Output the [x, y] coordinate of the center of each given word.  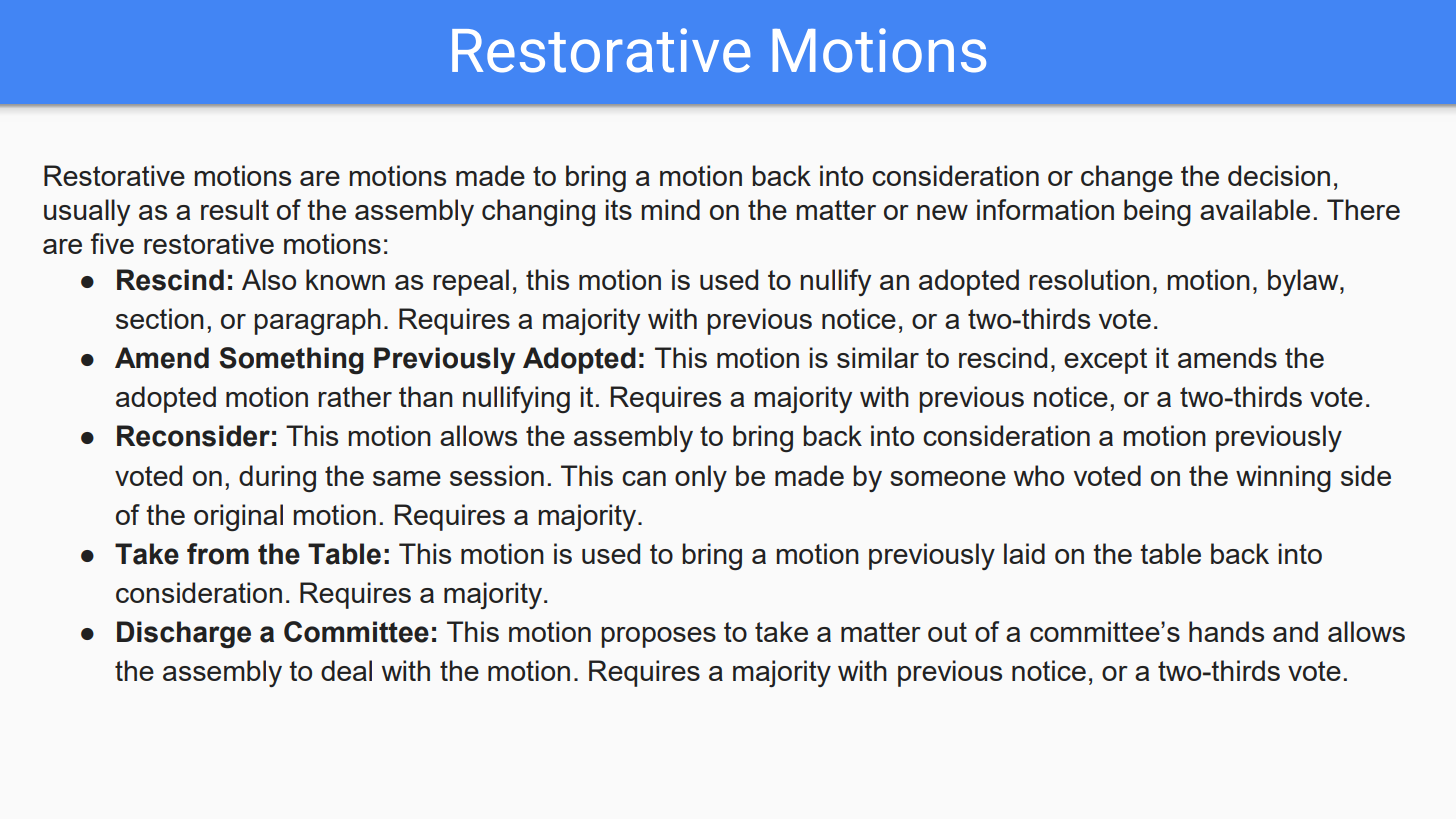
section [160, 318]
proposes [658, 637]
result [235, 209]
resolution [1089, 279]
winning [1283, 478]
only [701, 478]
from [218, 554]
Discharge [184, 635]
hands [1226, 631]
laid [1024, 553]
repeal [471, 282]
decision [1279, 175]
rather [355, 396]
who [1039, 475]
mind [670, 209]
